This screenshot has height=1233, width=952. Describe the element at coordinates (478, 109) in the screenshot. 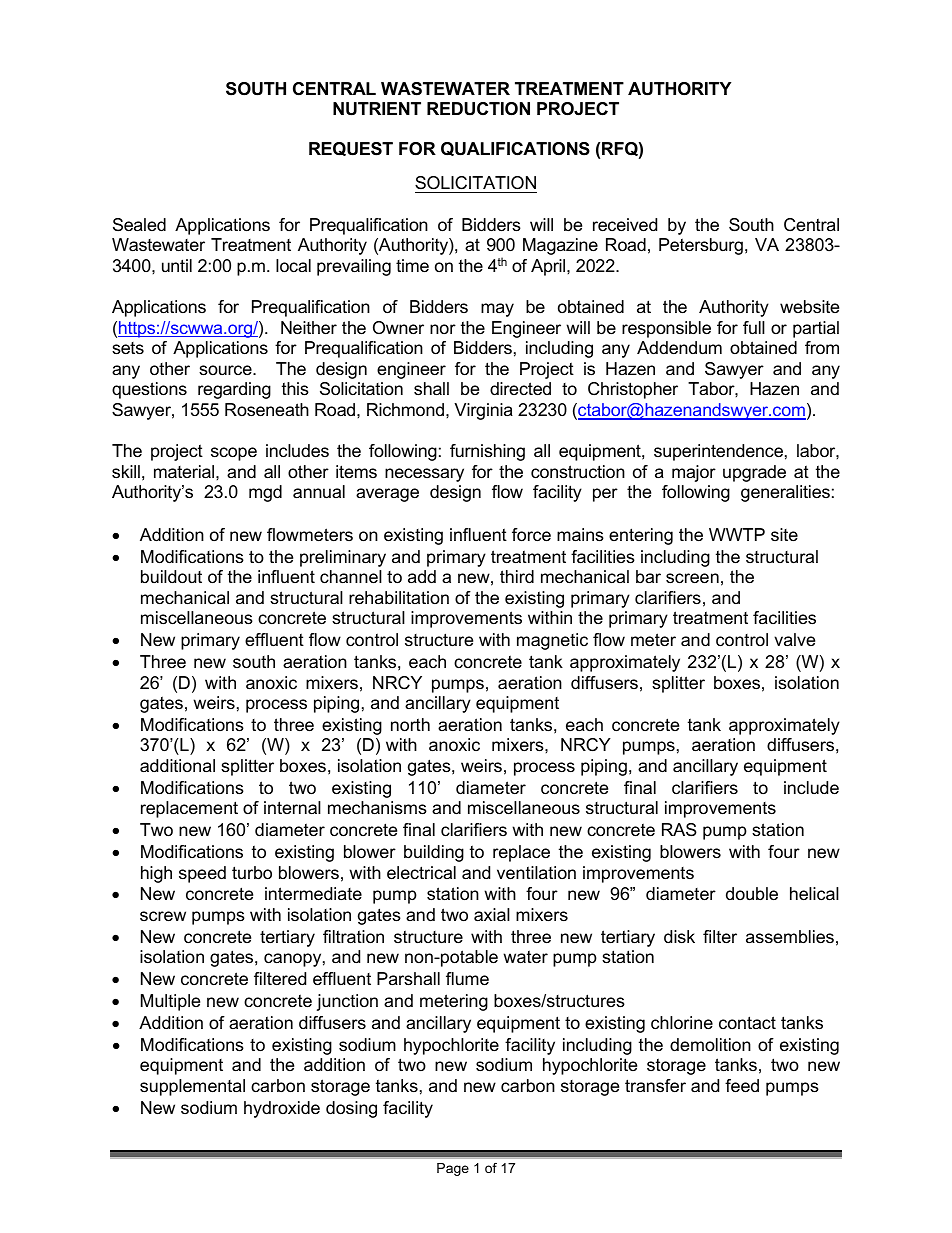

I see `REDUCTION` at that location.
